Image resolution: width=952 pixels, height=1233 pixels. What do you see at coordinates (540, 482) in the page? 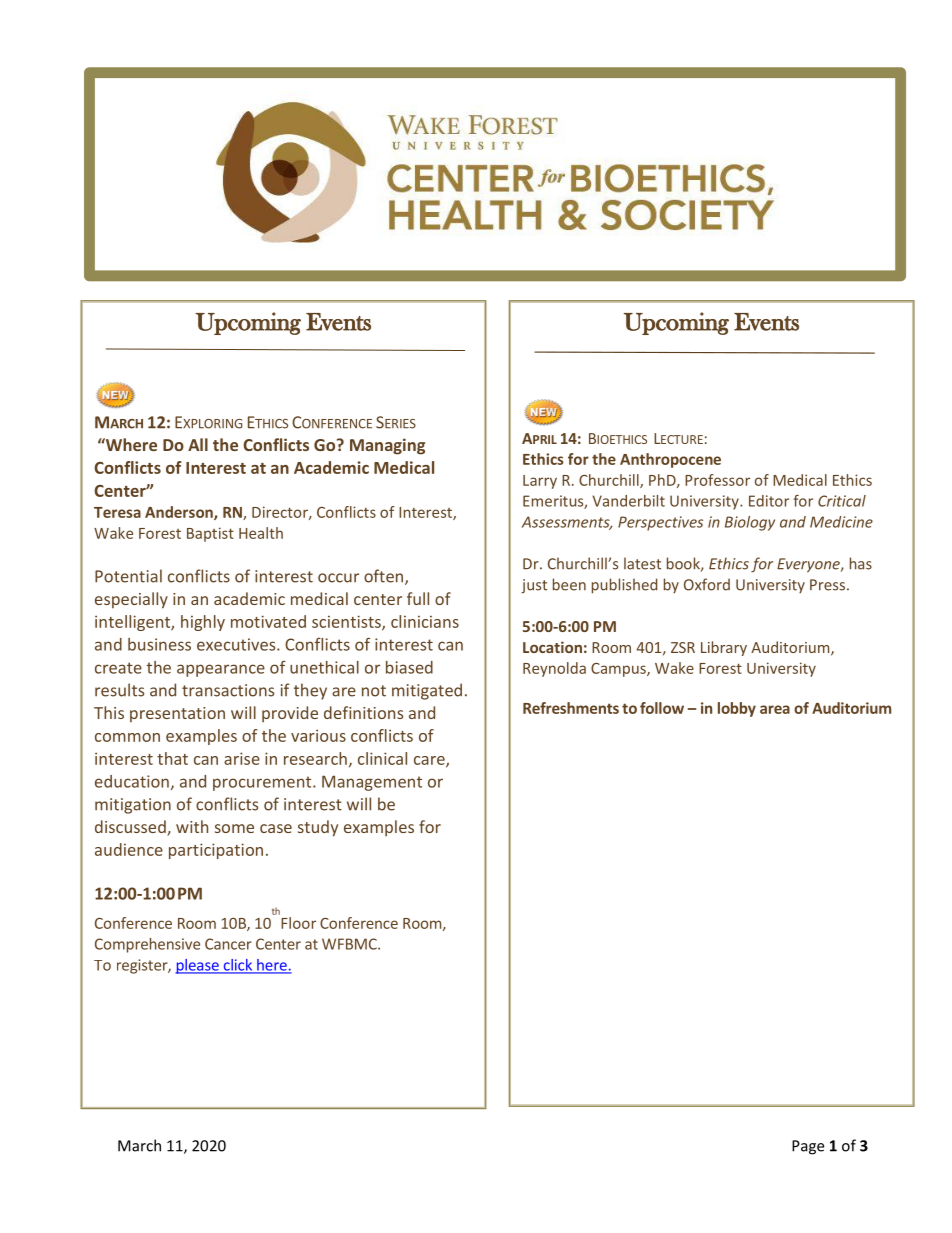
I see `Larry` at bounding box center [540, 482].
